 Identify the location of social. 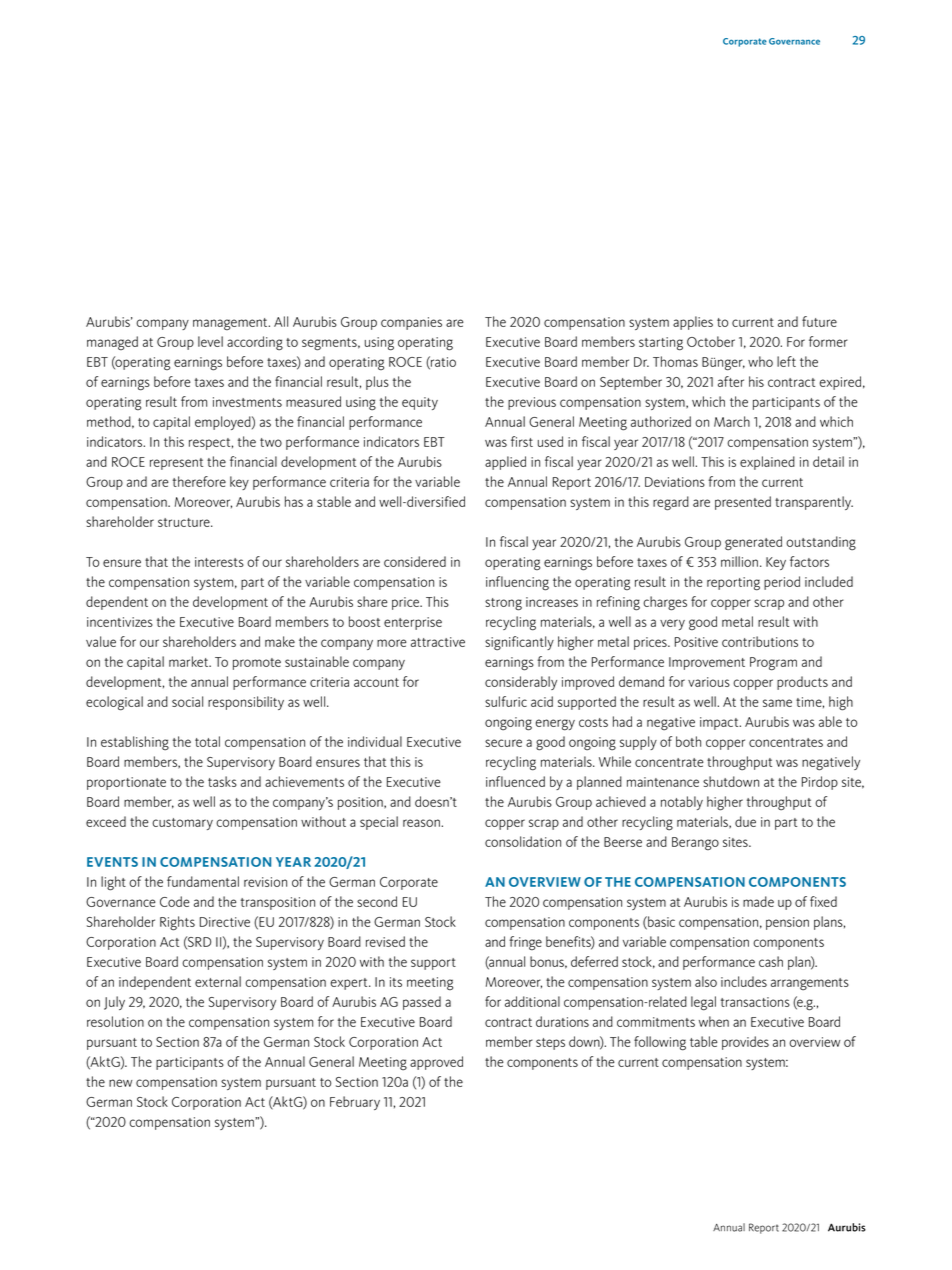
(187, 701).
